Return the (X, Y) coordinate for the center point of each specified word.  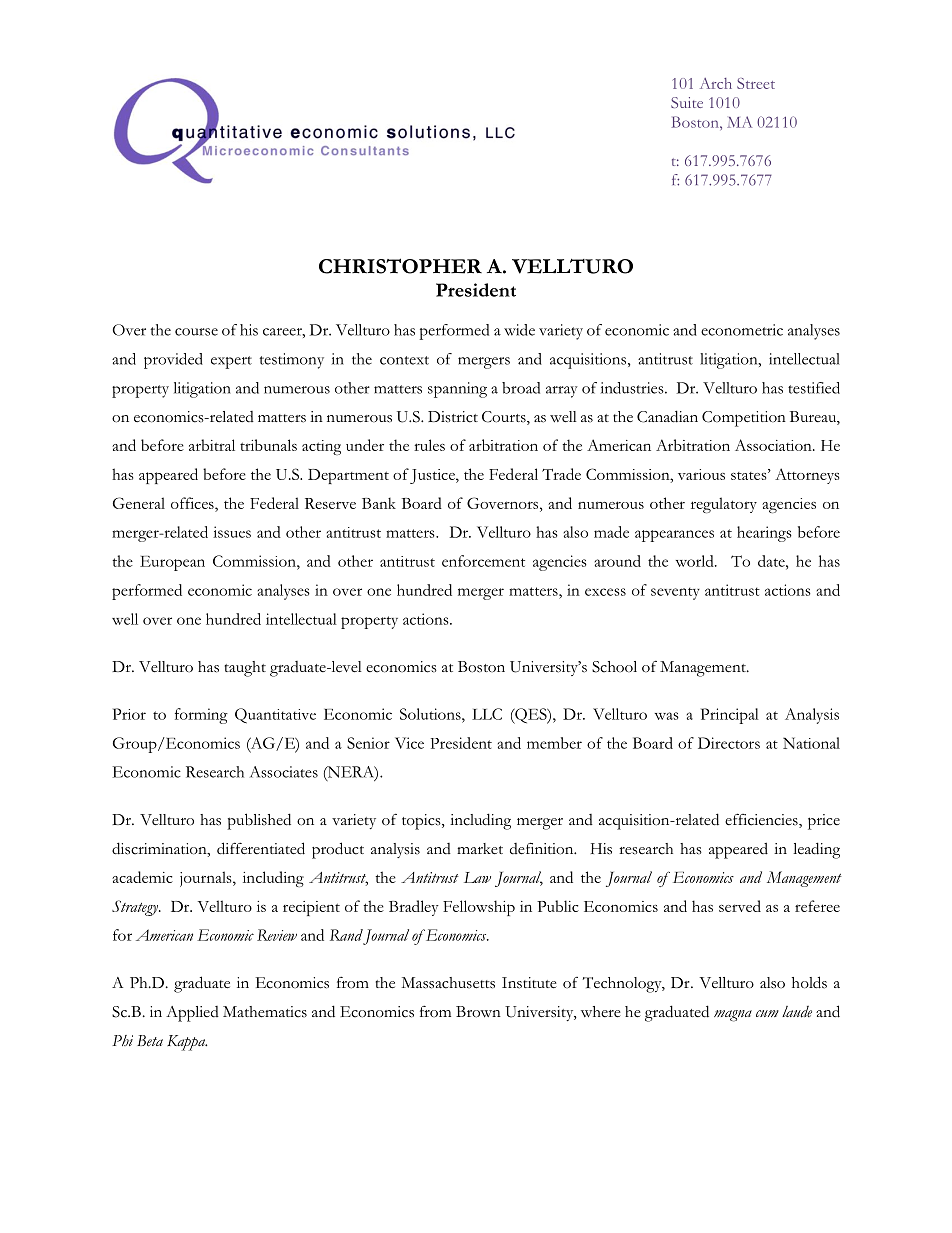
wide (519, 330)
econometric (742, 330)
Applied (192, 1014)
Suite (687, 102)
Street (756, 83)
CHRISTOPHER (400, 266)
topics (422, 822)
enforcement (483, 561)
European (172, 563)
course (196, 332)
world (696, 561)
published (259, 821)
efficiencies (762, 820)
